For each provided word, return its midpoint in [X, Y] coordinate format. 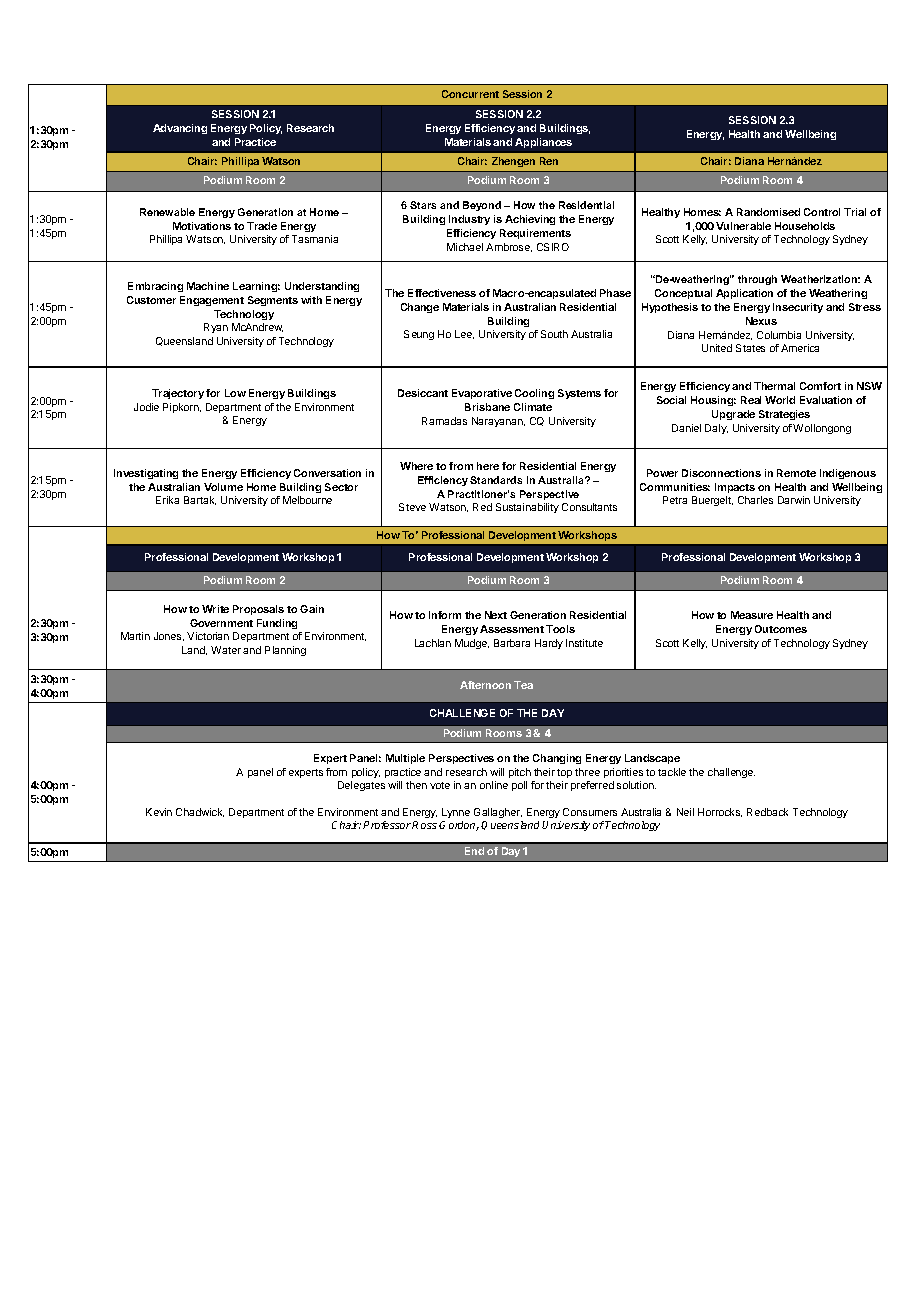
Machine [208, 286]
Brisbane [487, 407]
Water [226, 650]
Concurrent [470, 94]
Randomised [768, 212]
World [780, 400]
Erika [167, 500]
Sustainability [527, 508]
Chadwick [200, 812]
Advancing [180, 129]
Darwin [794, 500]
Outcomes [781, 629]
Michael [465, 247]
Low [235, 393]
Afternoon [485, 685]
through [757, 280]
